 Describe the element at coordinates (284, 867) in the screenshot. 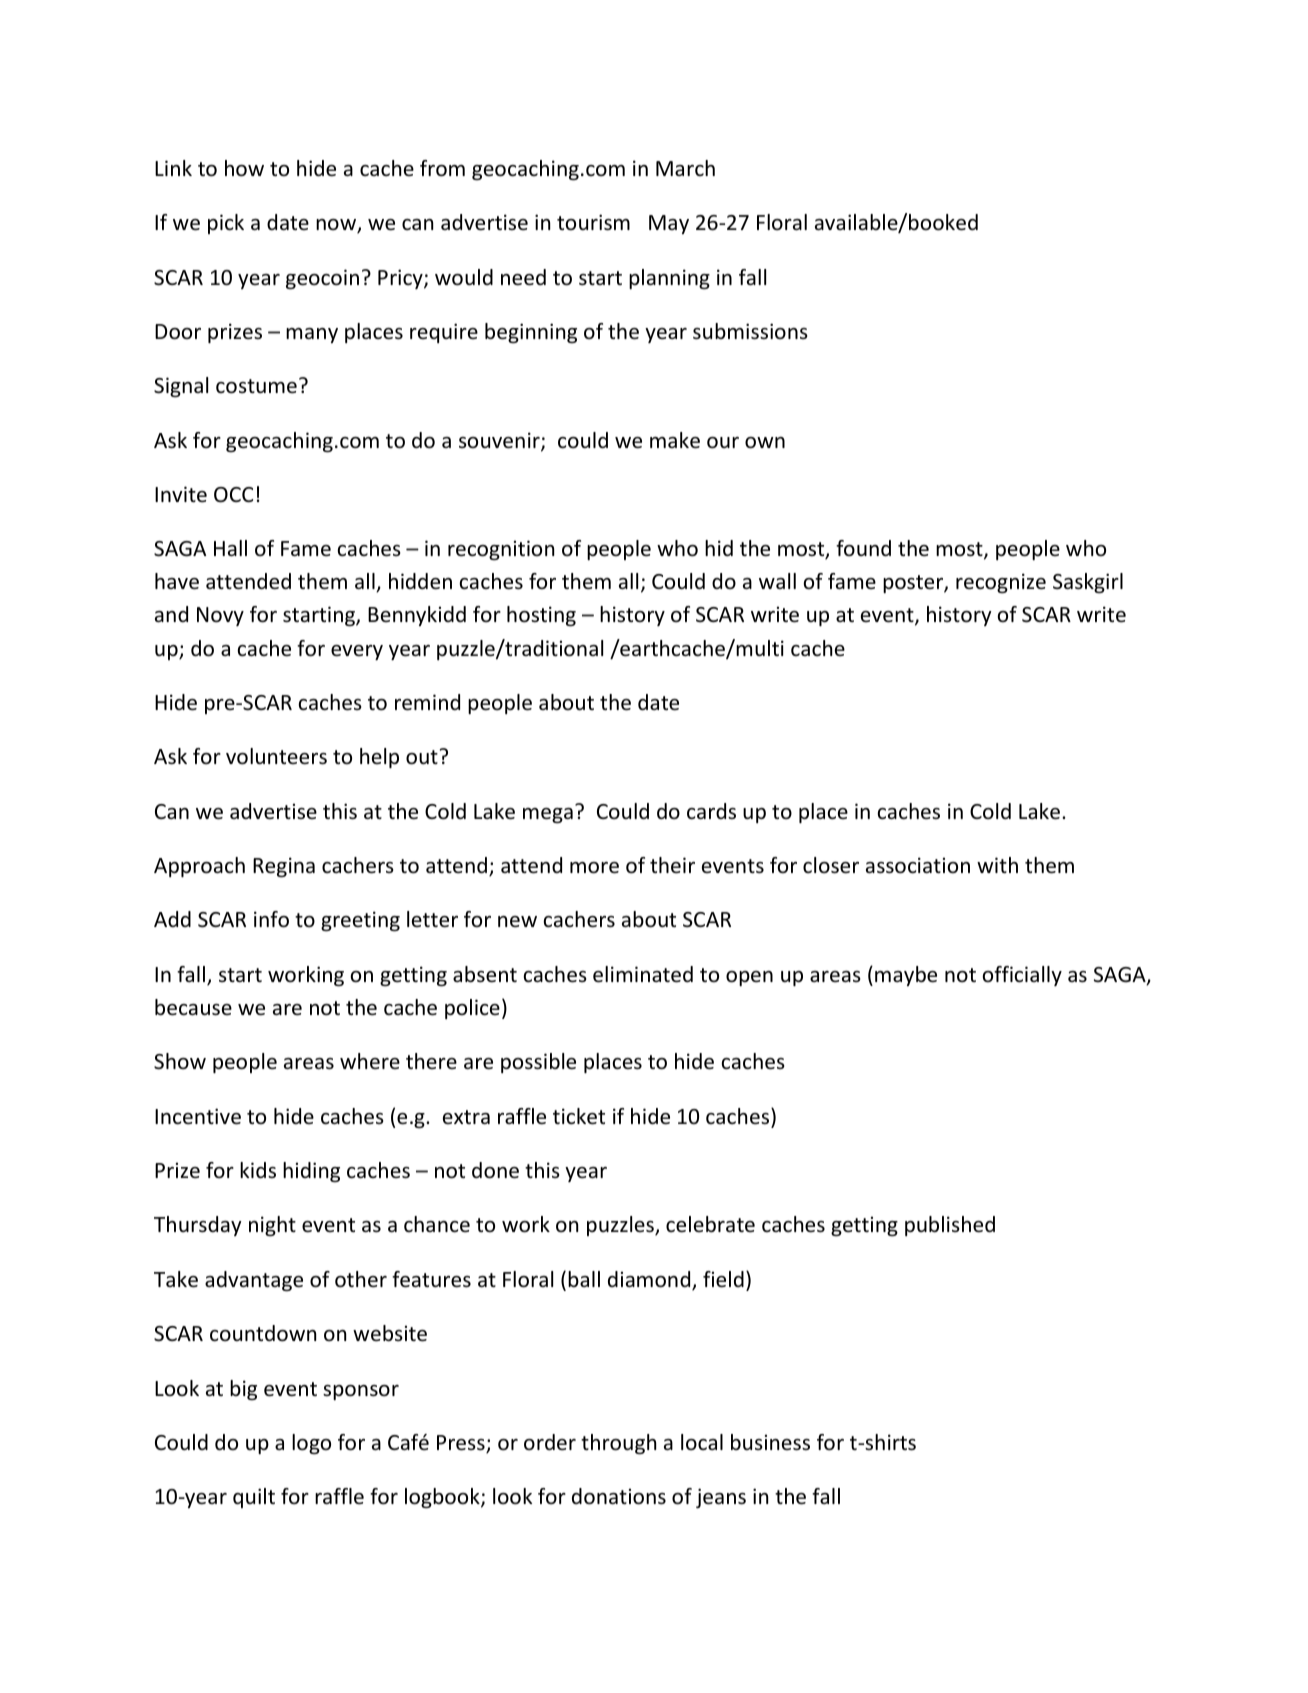

I see `Regina` at that location.
